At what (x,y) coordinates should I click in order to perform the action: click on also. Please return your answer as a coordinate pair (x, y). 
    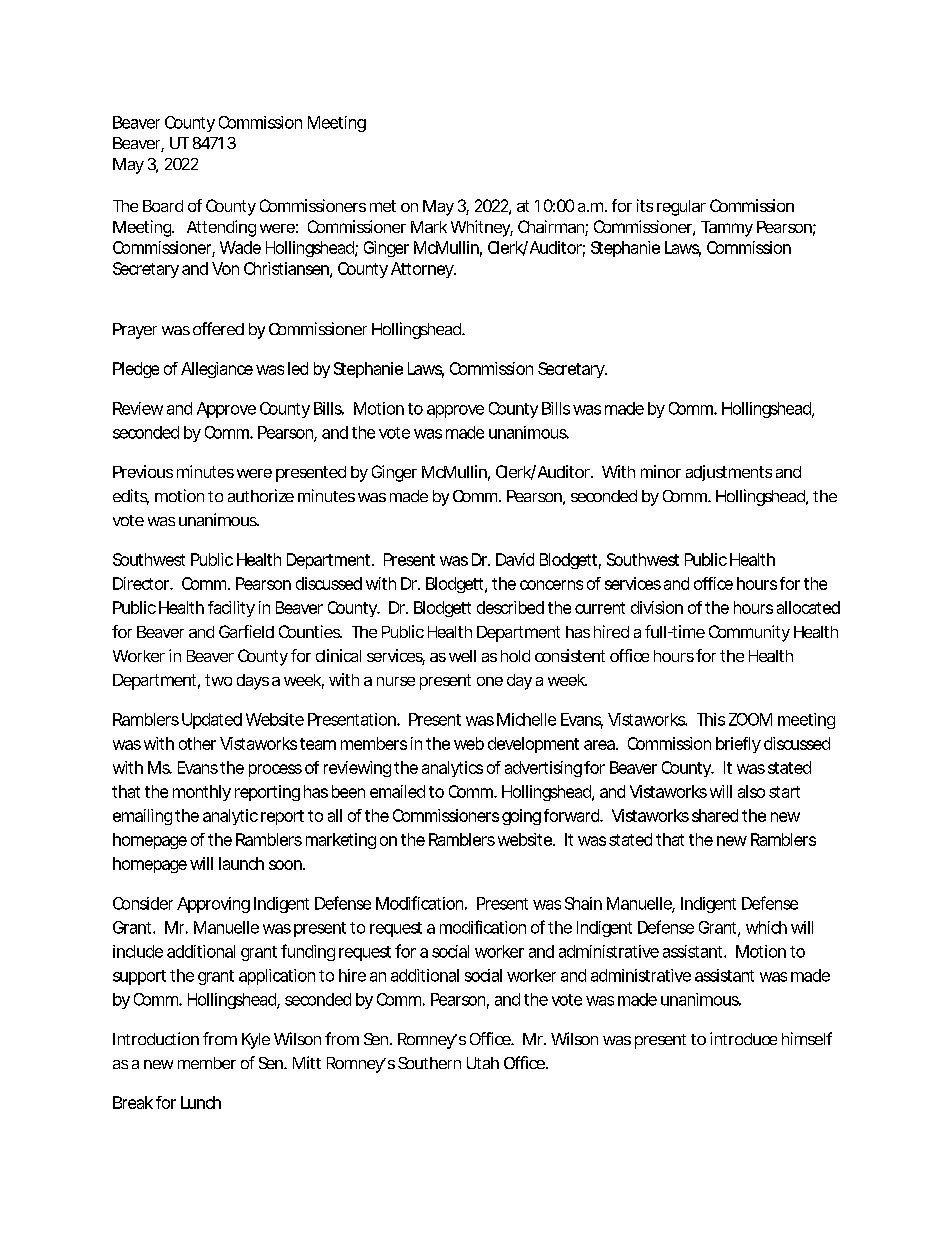
    Looking at the image, I should click on (751, 791).
